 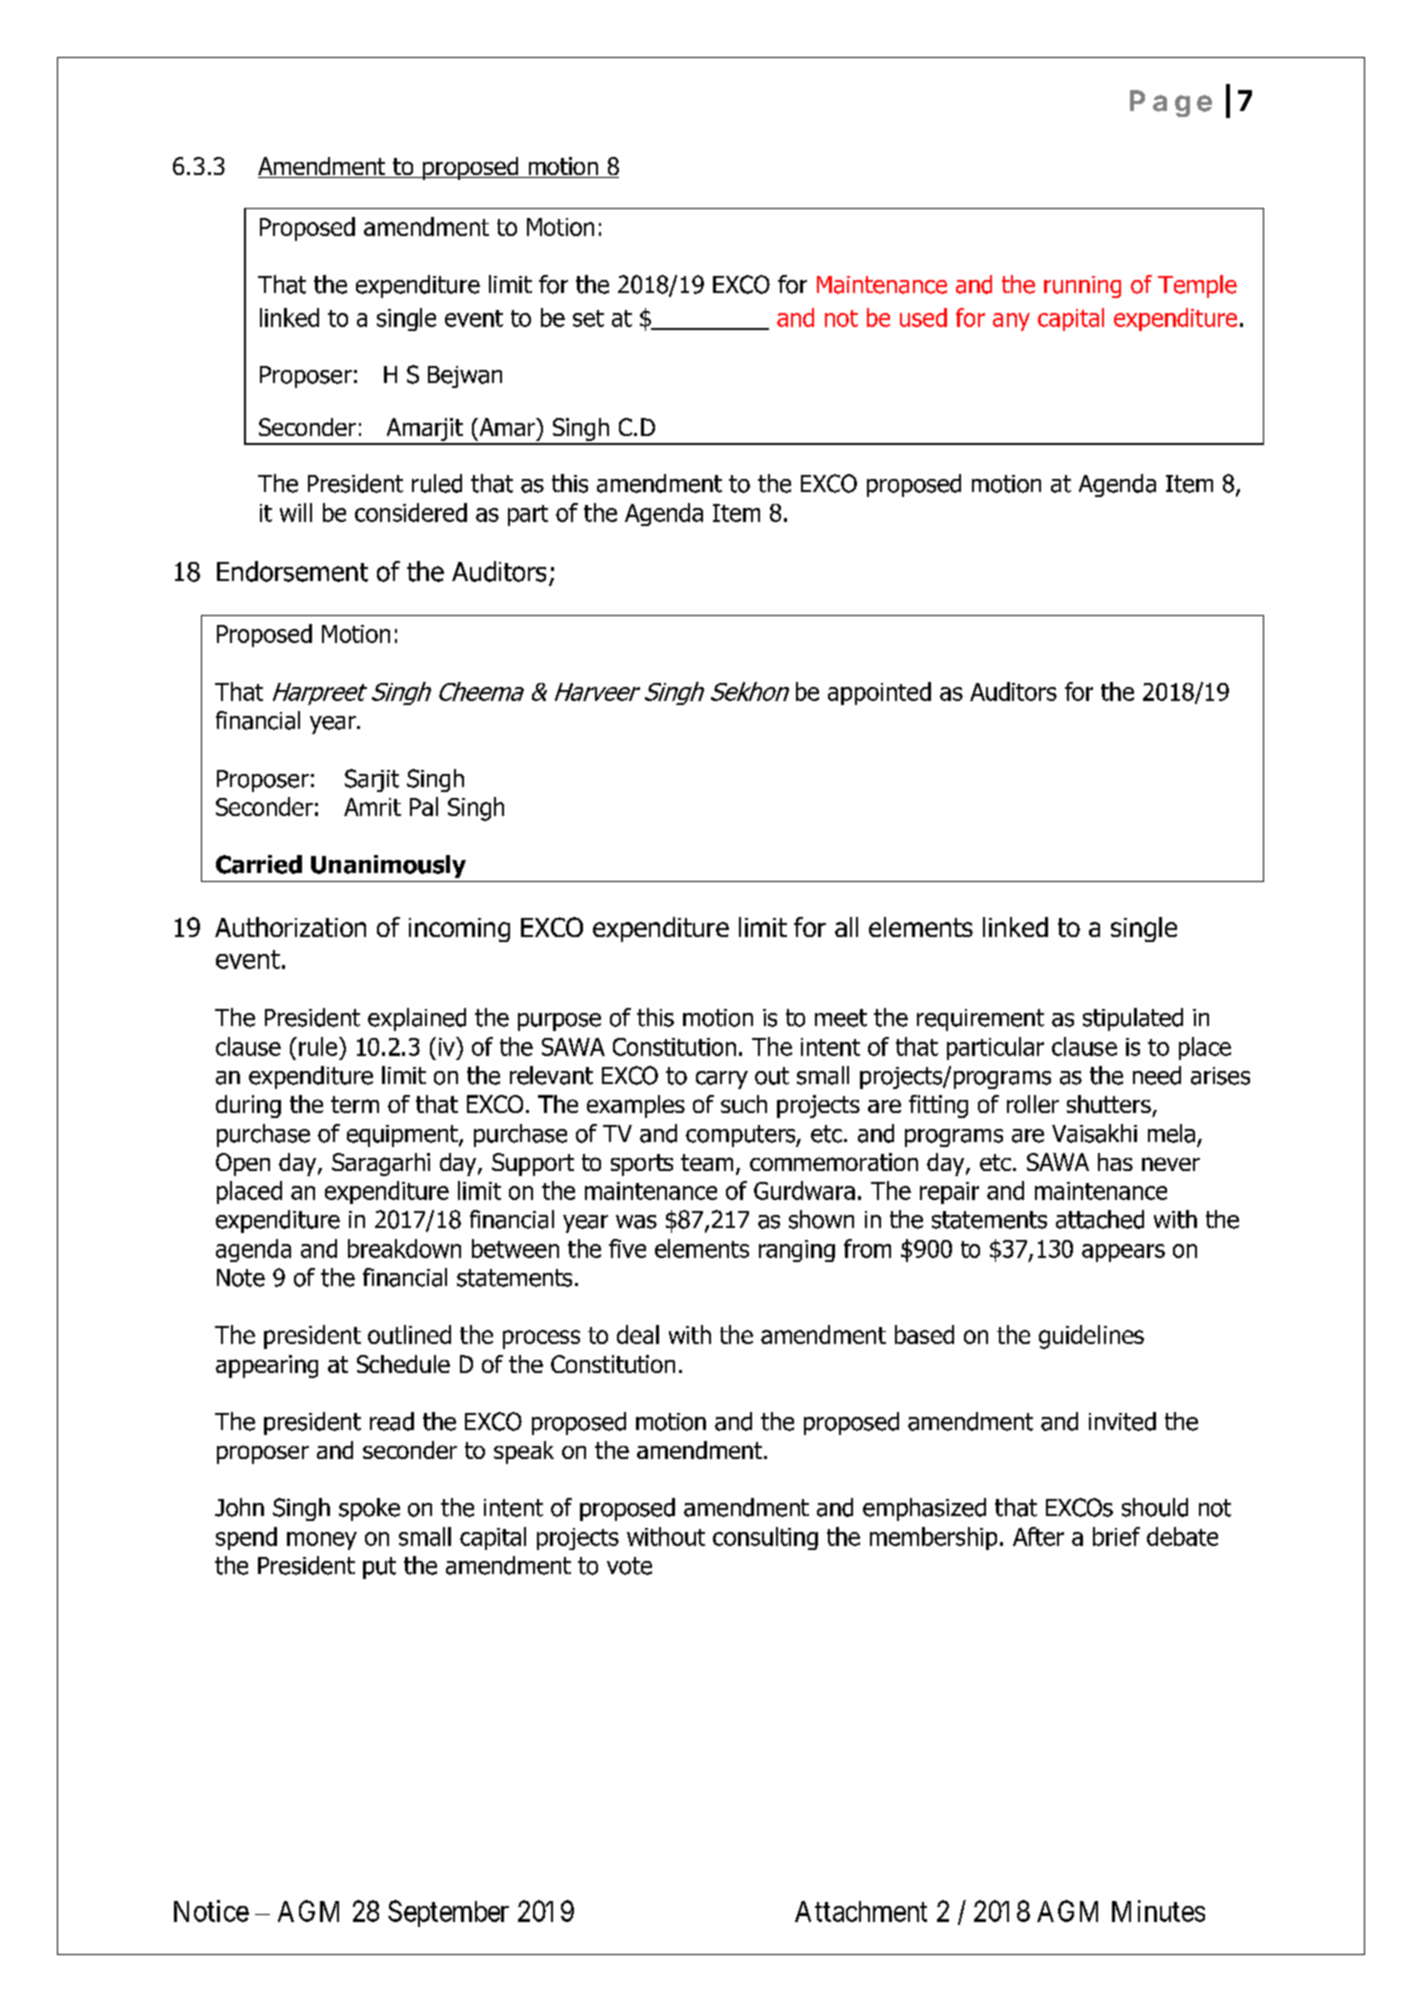 What do you see at coordinates (588, 318) in the screenshot?
I see `set` at bounding box center [588, 318].
